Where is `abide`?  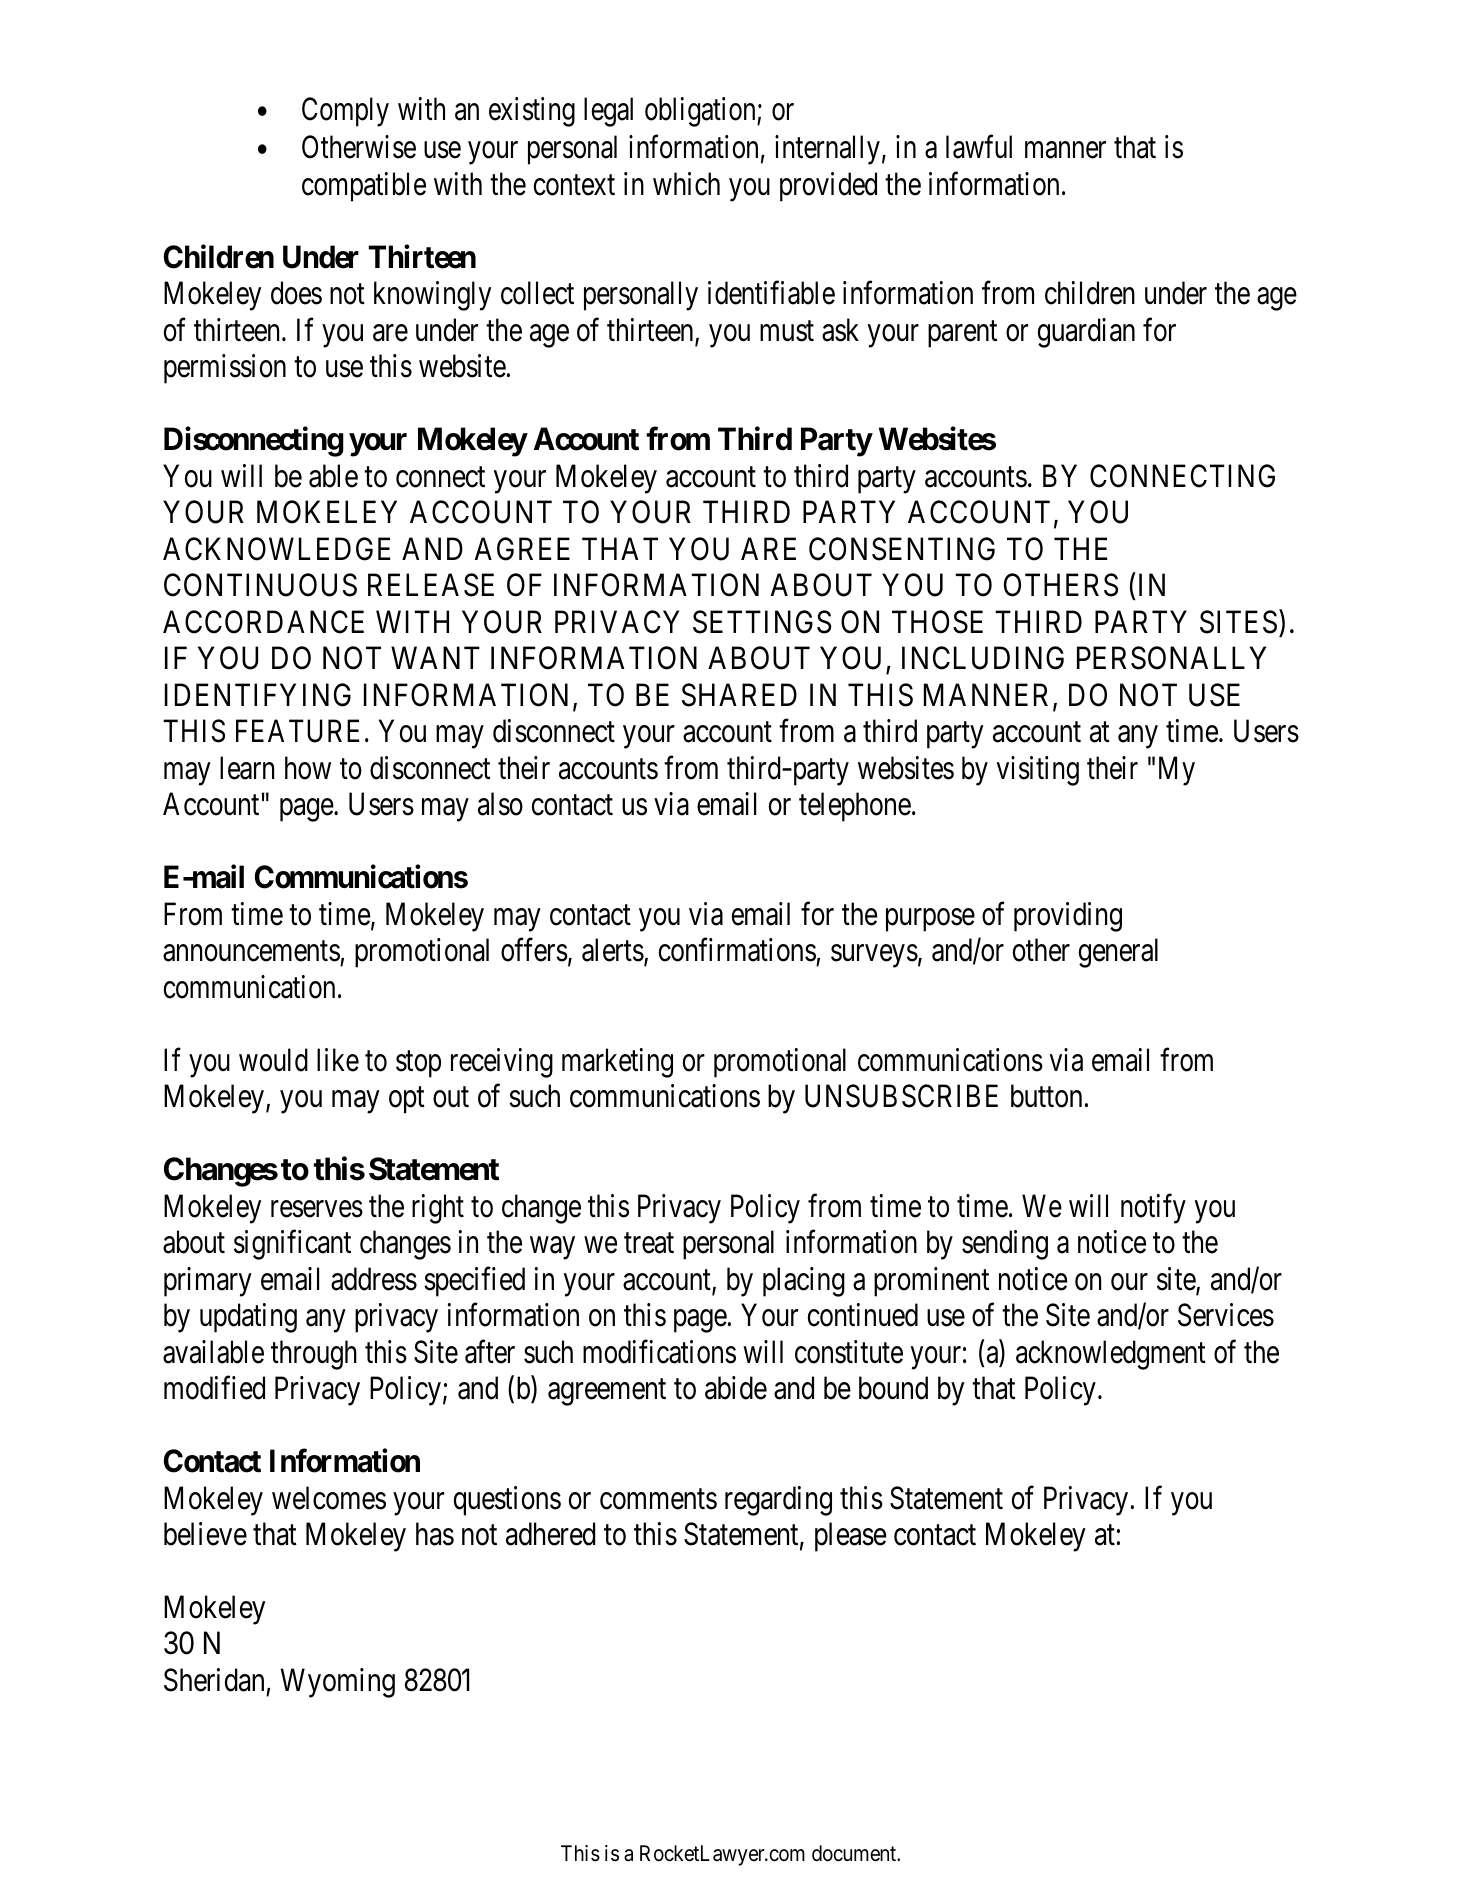
abide is located at coordinates (736, 1388).
